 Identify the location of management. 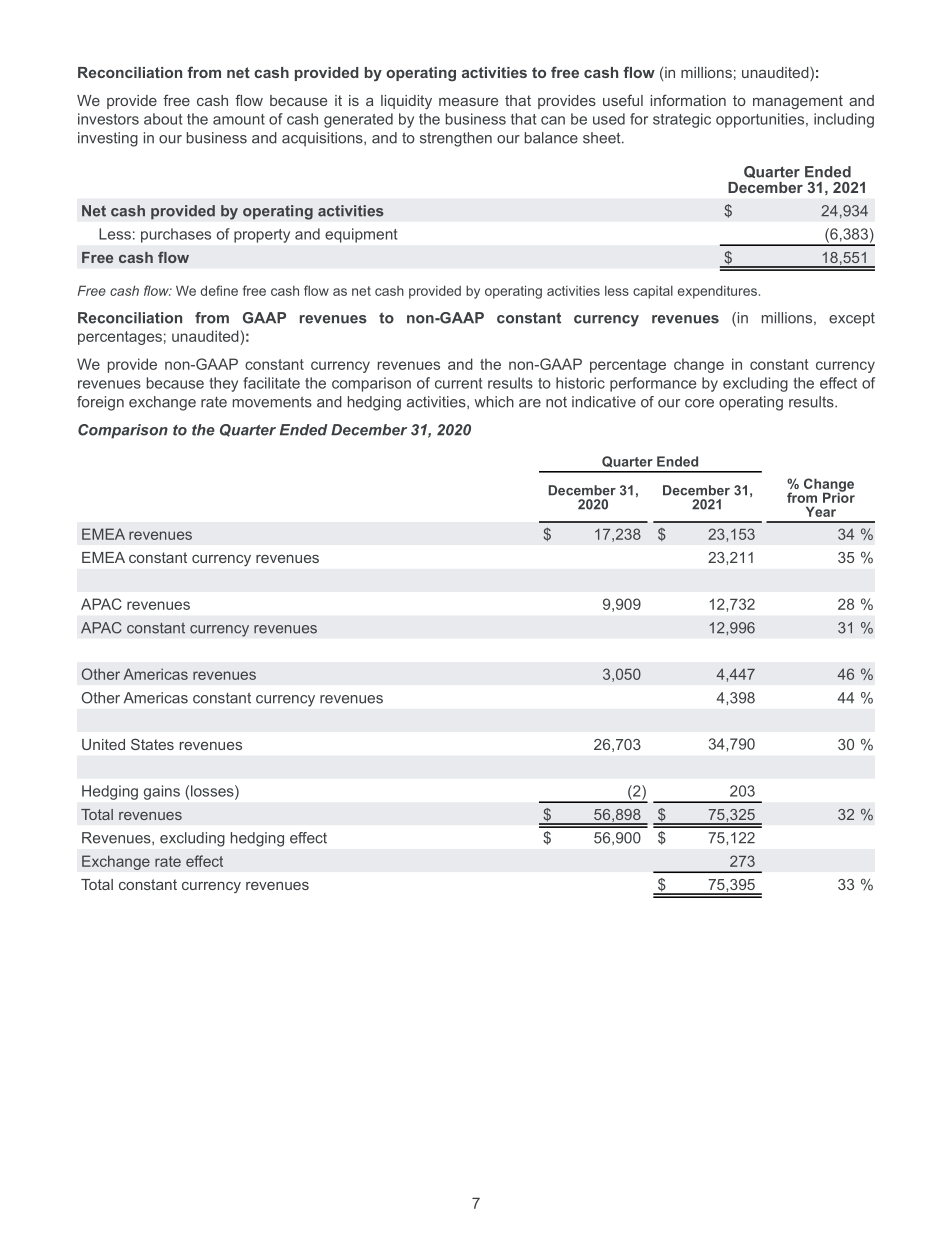
(798, 102).
